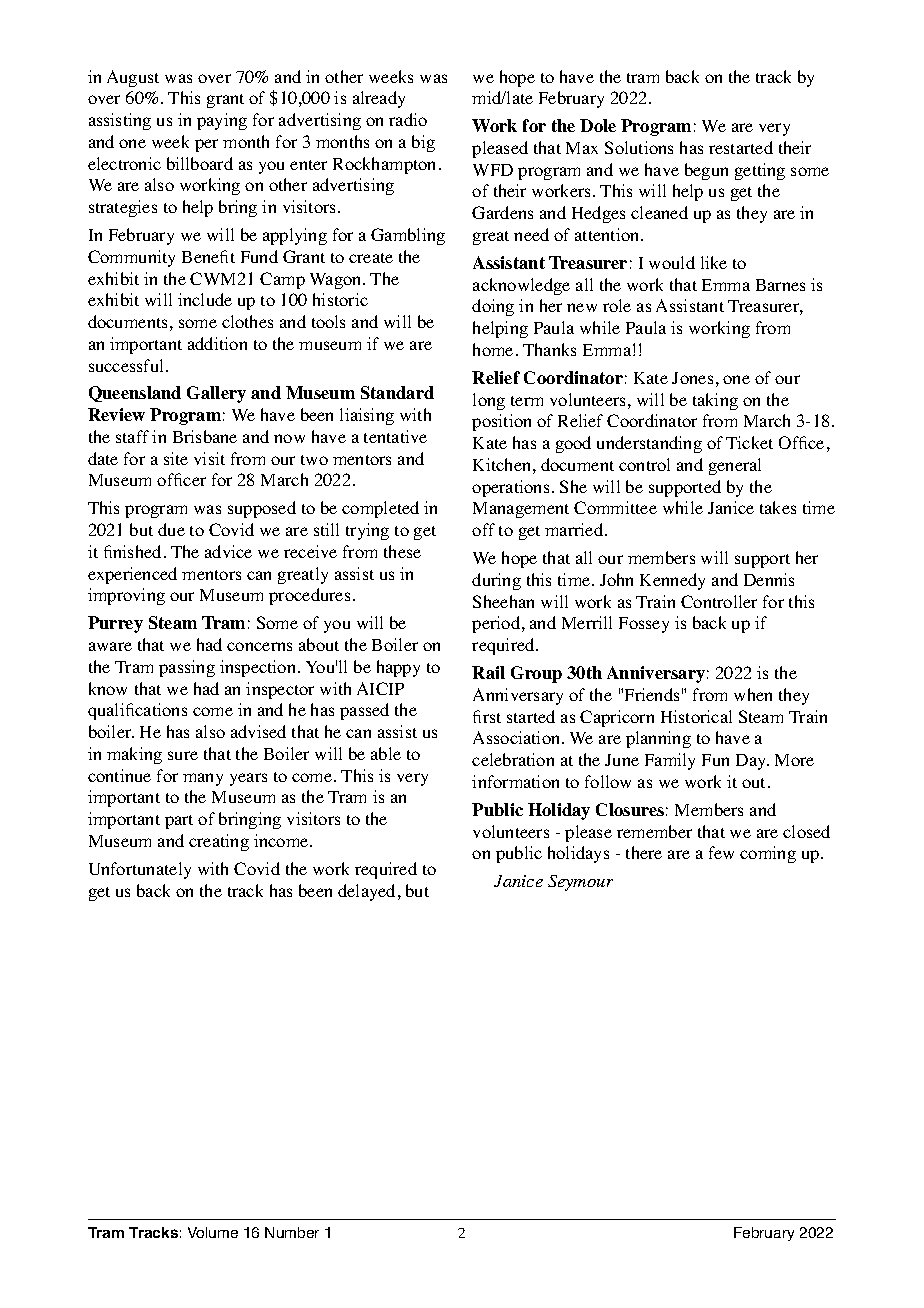 Image resolution: width=924 pixels, height=1308 pixels. What do you see at coordinates (408, 119) in the screenshot?
I see `radio` at bounding box center [408, 119].
